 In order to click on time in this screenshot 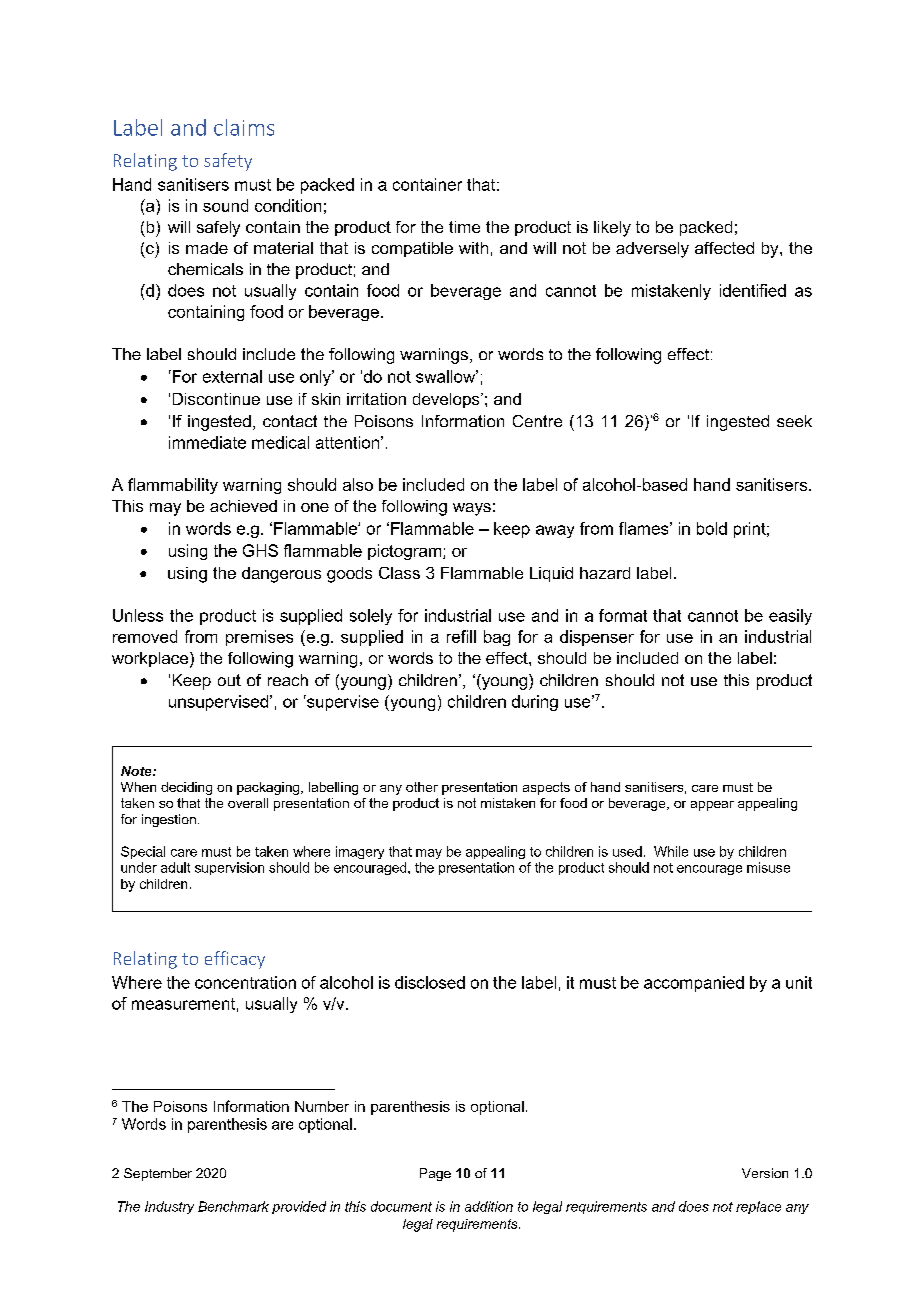, I will do `click(464, 227)`.
